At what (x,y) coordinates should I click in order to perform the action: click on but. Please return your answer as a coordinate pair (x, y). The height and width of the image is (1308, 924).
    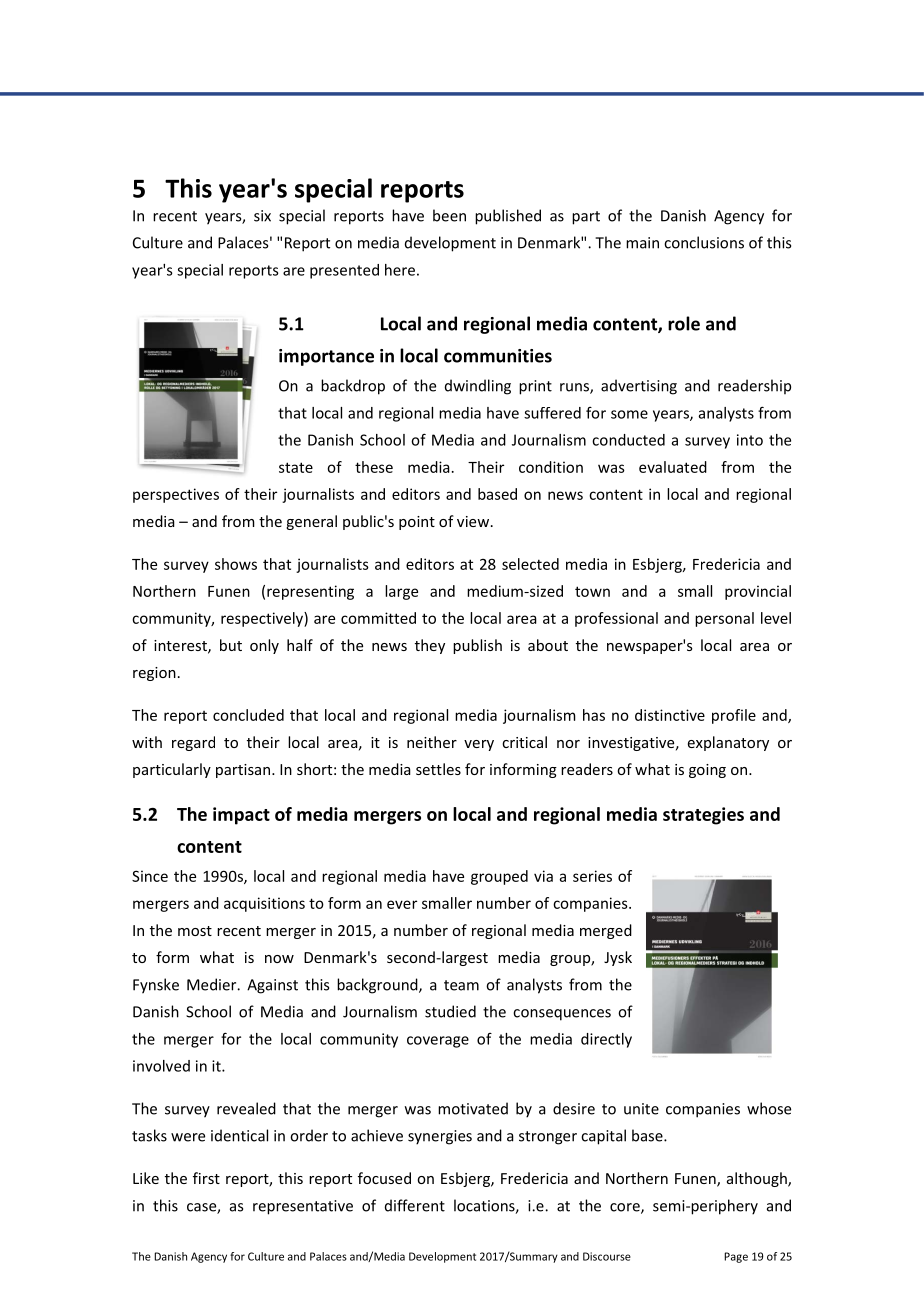
    Looking at the image, I should click on (231, 645).
